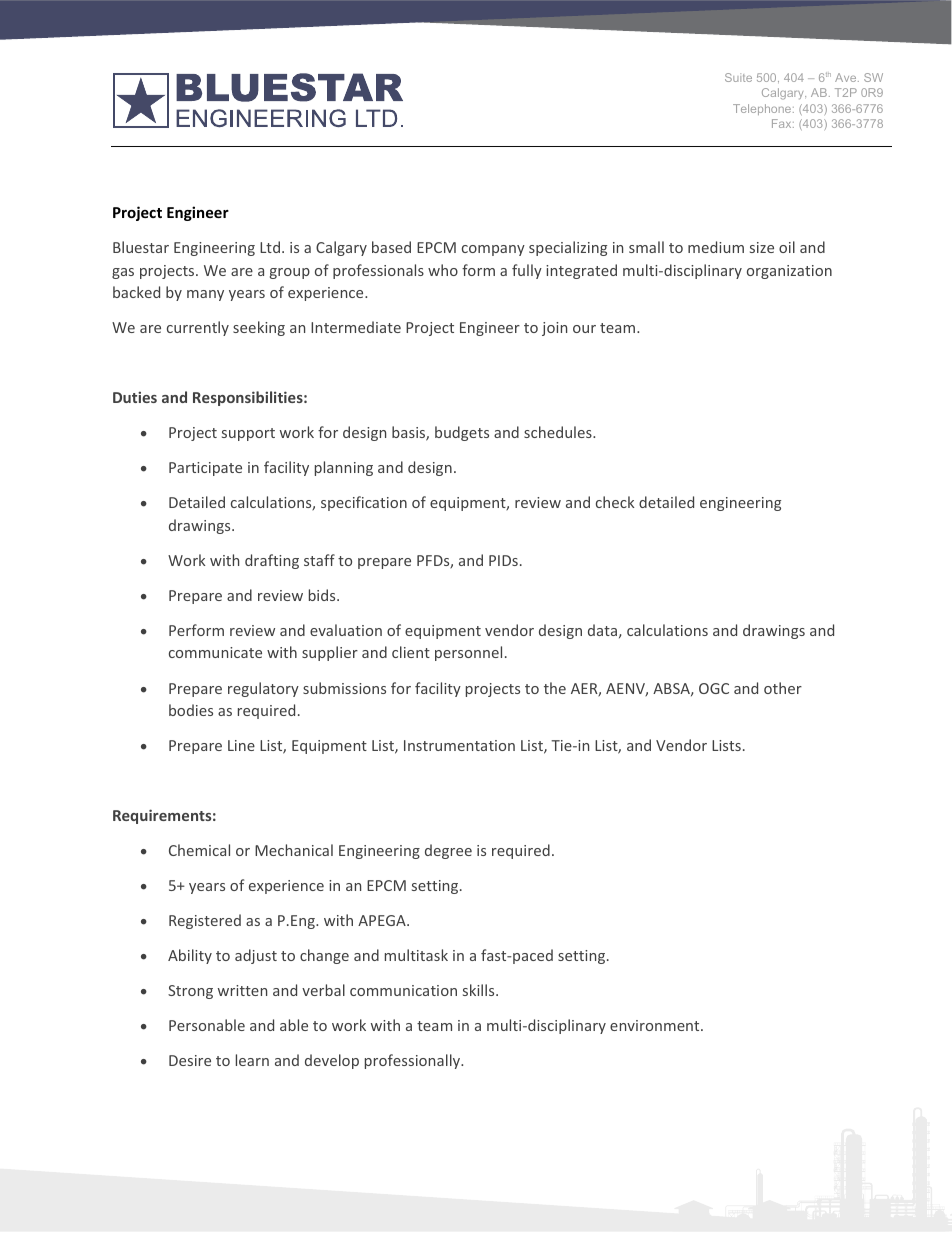  What do you see at coordinates (198, 328) in the document?
I see `currently` at bounding box center [198, 328].
